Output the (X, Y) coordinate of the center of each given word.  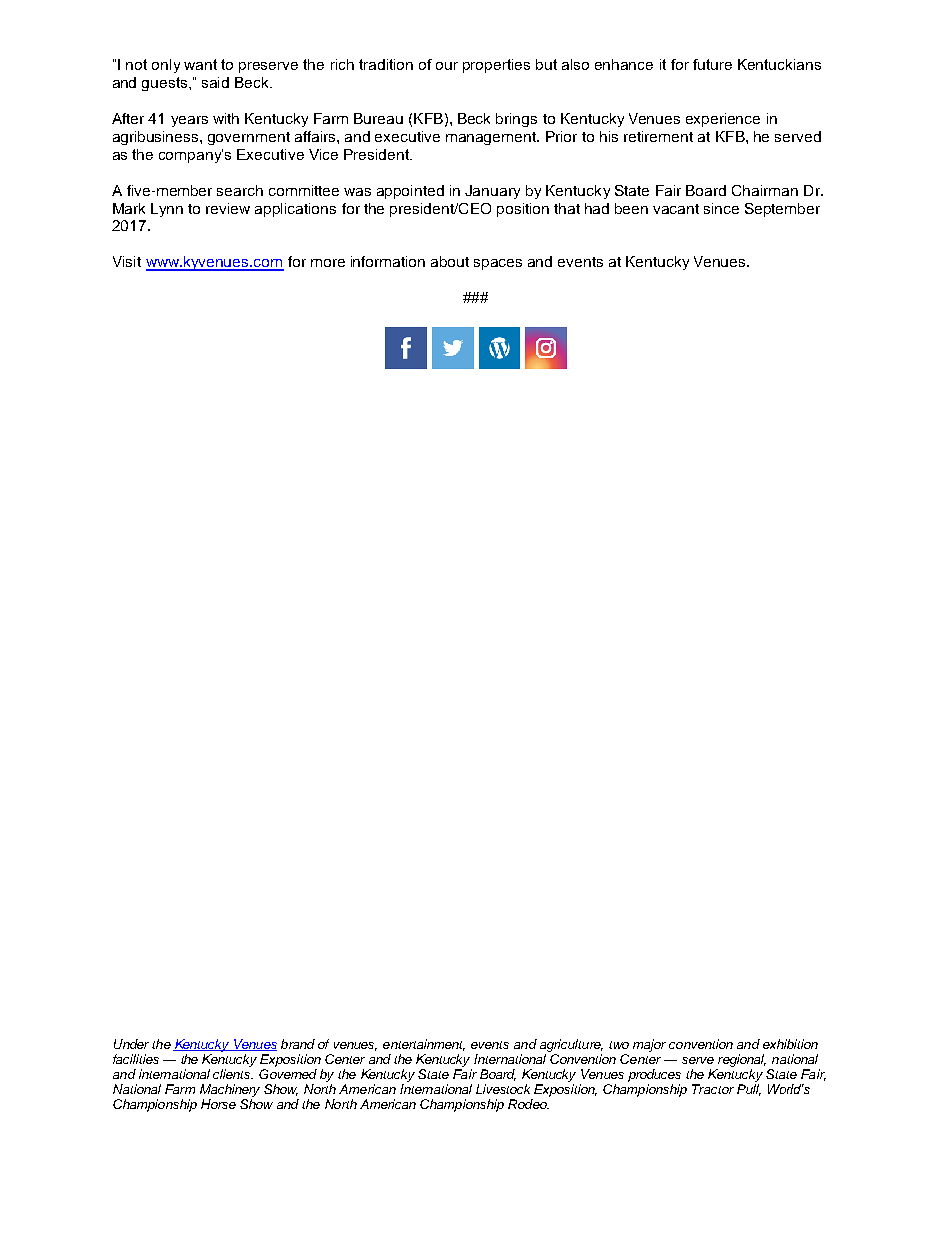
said (215, 82)
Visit (127, 261)
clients (233, 1074)
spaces (498, 264)
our (447, 66)
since (721, 208)
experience (723, 120)
